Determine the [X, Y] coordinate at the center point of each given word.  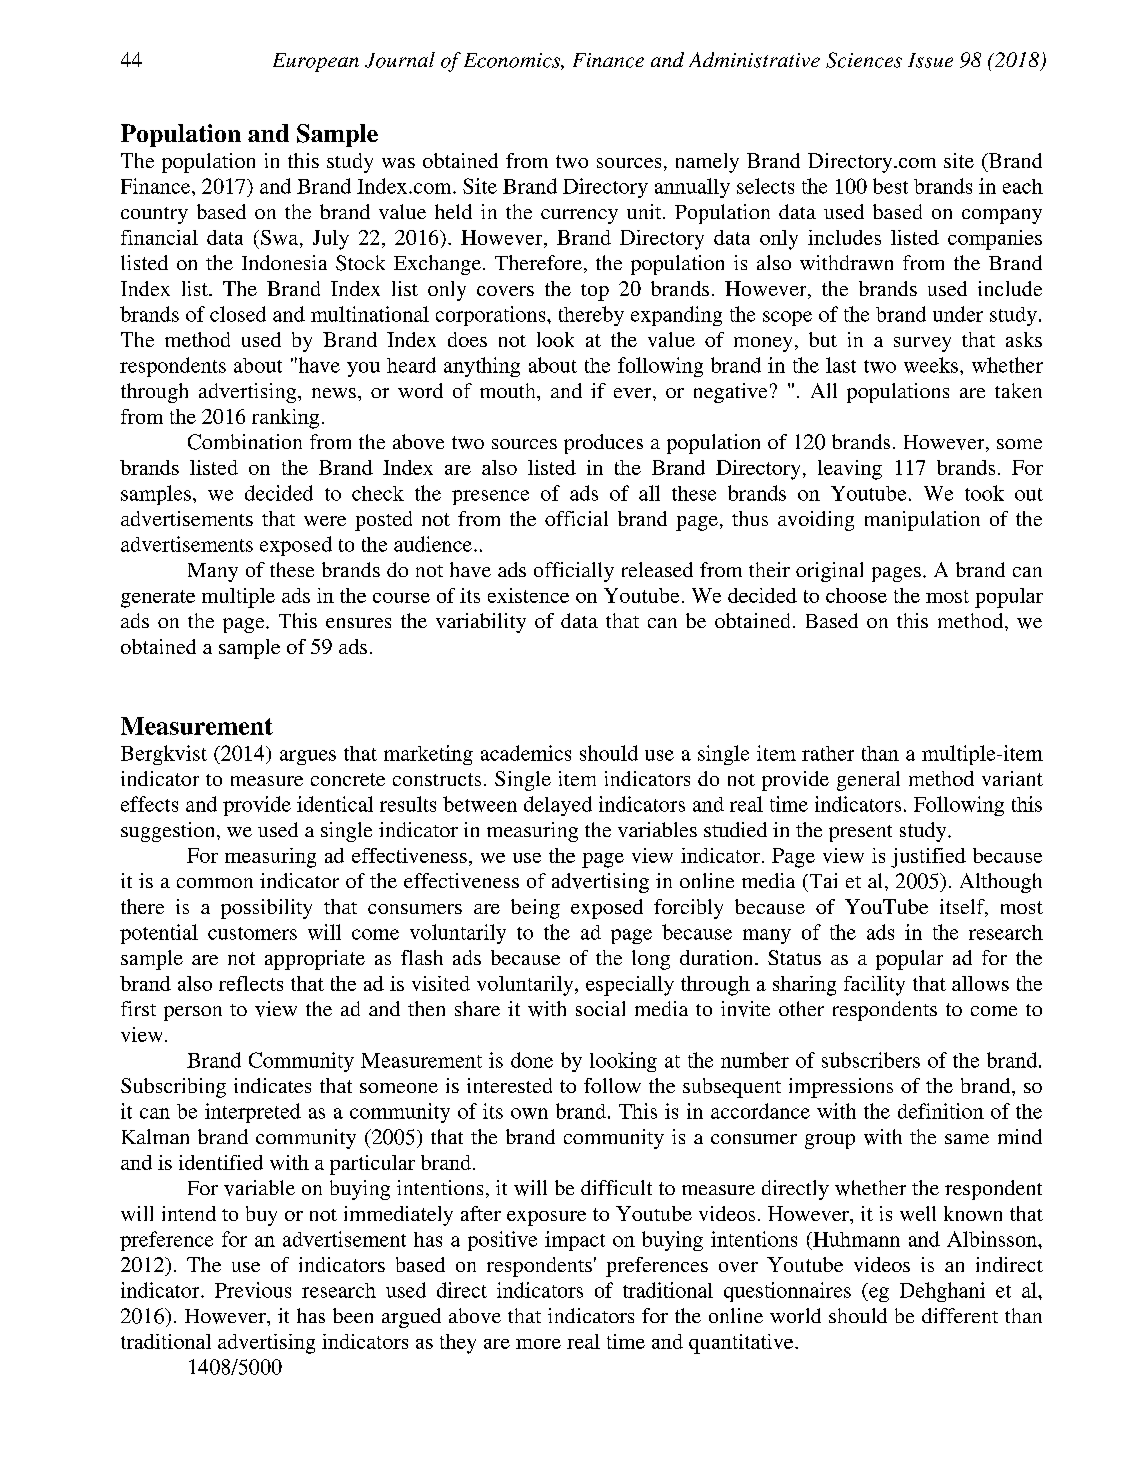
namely [707, 163]
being [535, 909]
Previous [253, 1290]
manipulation [922, 521]
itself [963, 908]
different [960, 1315]
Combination [245, 442]
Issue [930, 60]
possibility [266, 909]
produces [603, 444]
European [316, 62]
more [538, 1344]
